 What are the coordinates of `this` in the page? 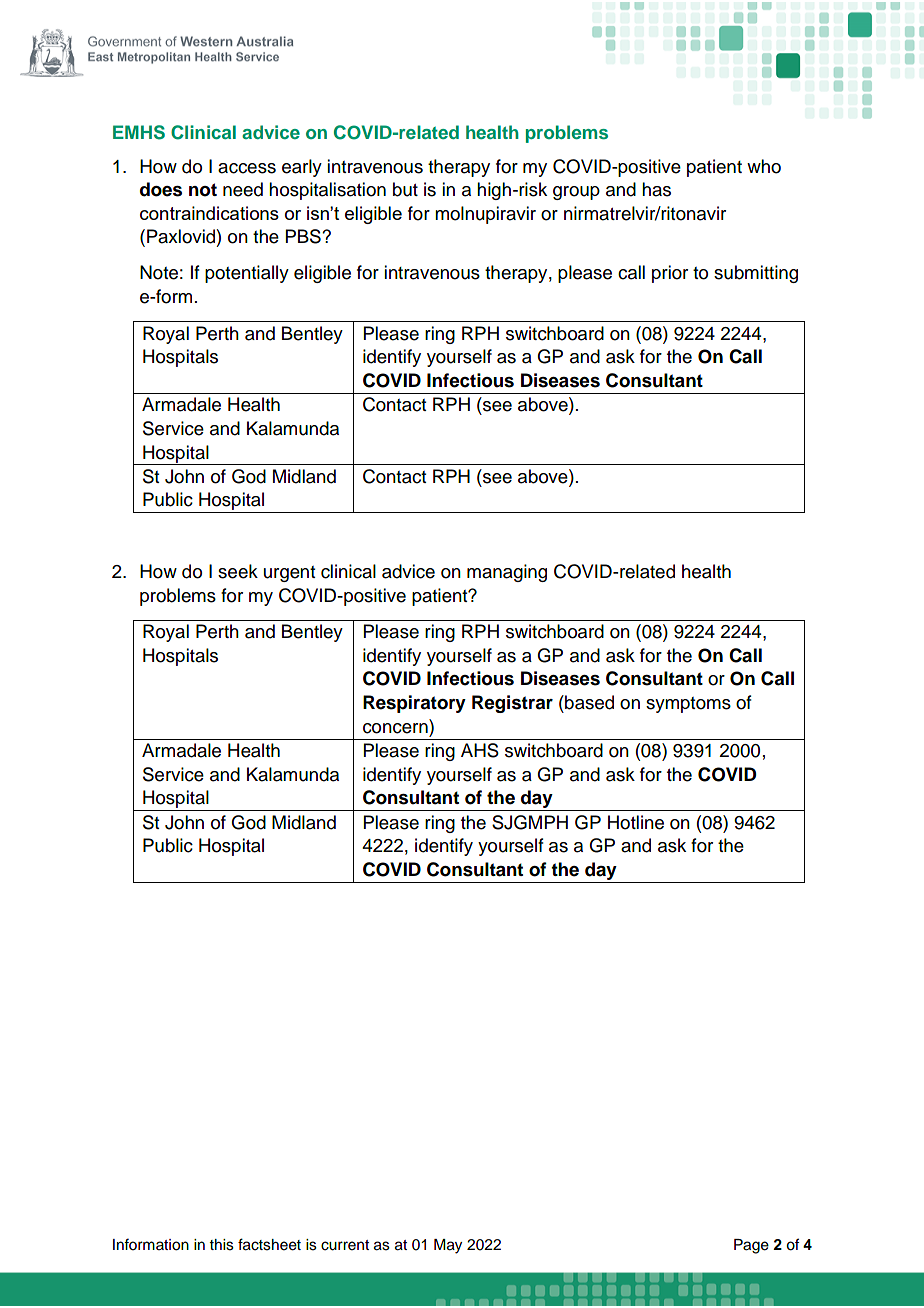 It's located at (222, 1245).
